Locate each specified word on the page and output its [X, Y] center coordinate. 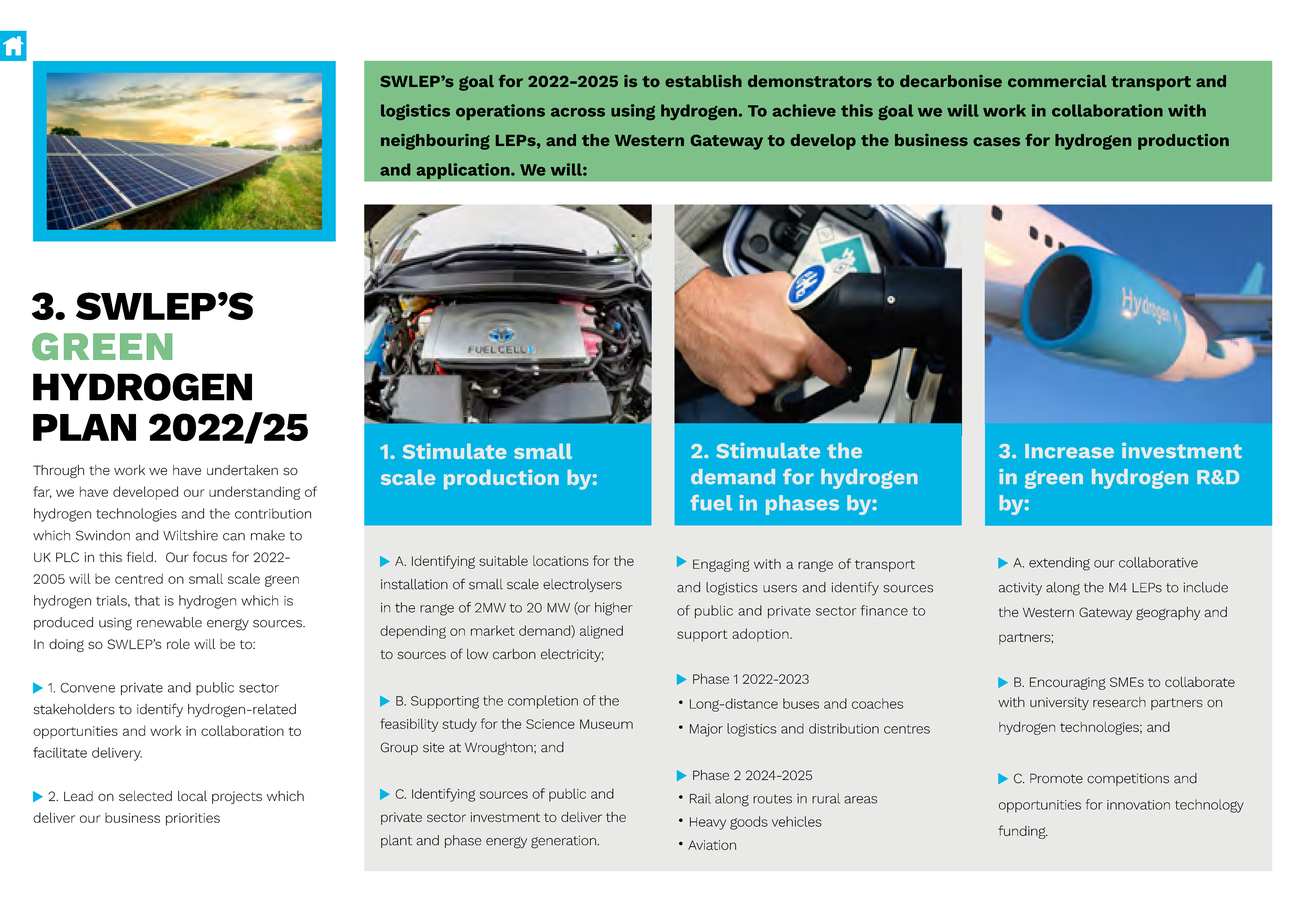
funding [1023, 832]
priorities [193, 819]
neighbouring [435, 142]
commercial [1057, 81]
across [578, 112]
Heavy [708, 823]
